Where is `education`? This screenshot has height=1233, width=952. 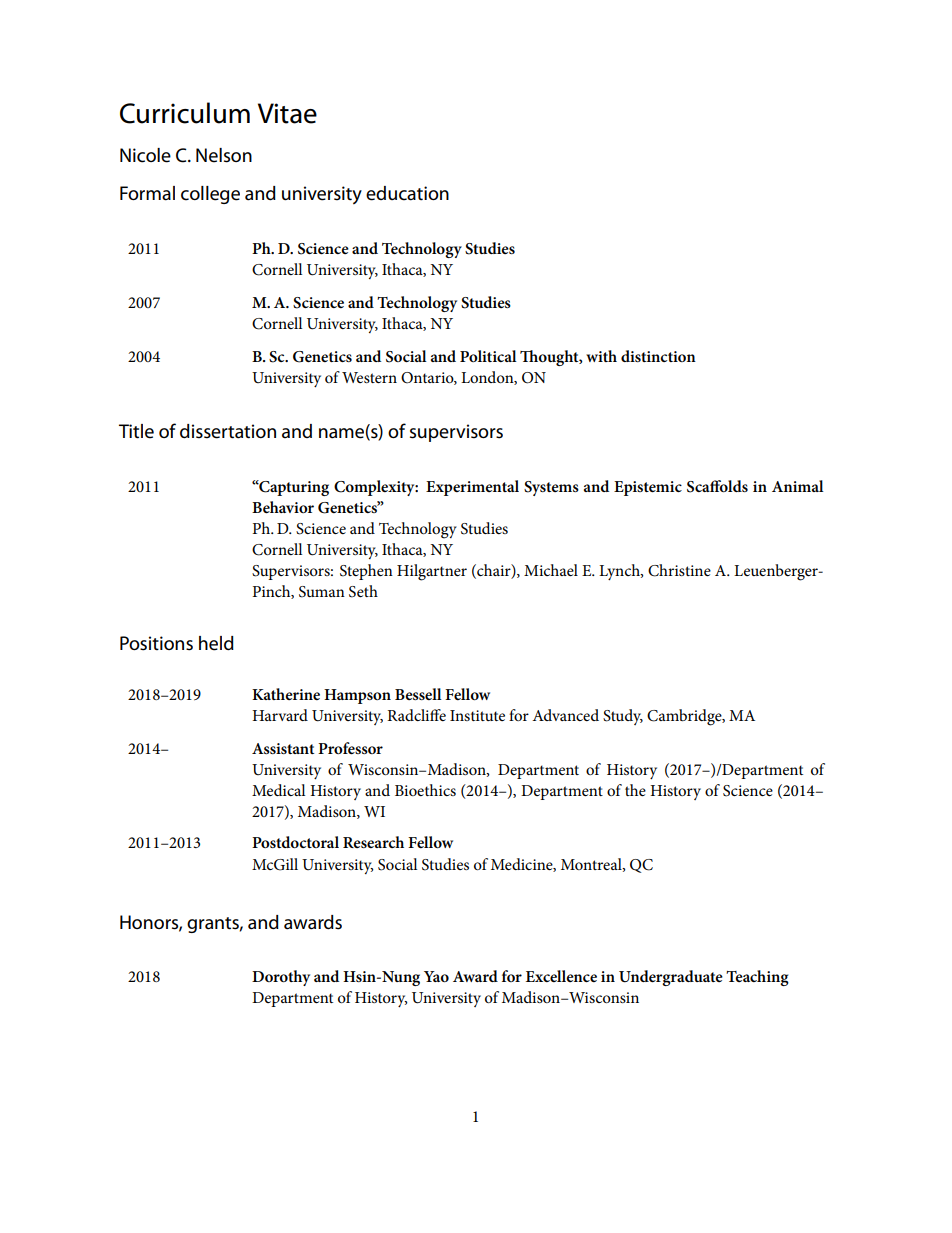
education is located at coordinates (407, 193).
